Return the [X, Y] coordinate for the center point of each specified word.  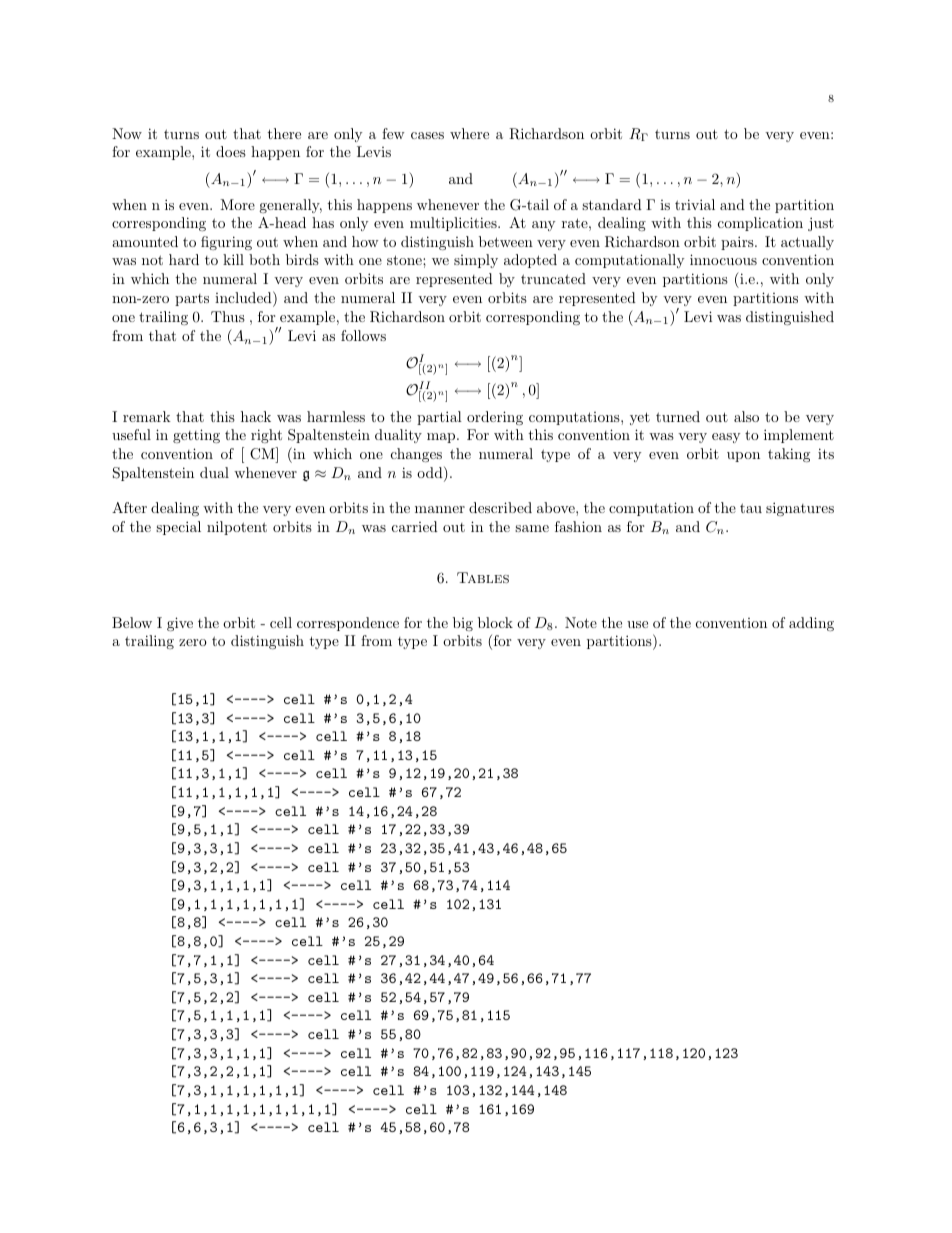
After [129, 507]
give [180, 624]
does [231, 151]
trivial [695, 204]
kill [233, 259]
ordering [495, 418]
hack [256, 416]
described [500, 507]
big [463, 624]
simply [476, 261]
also [746, 416]
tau [751, 508]
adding [811, 624]
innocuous [723, 259]
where [469, 133]
